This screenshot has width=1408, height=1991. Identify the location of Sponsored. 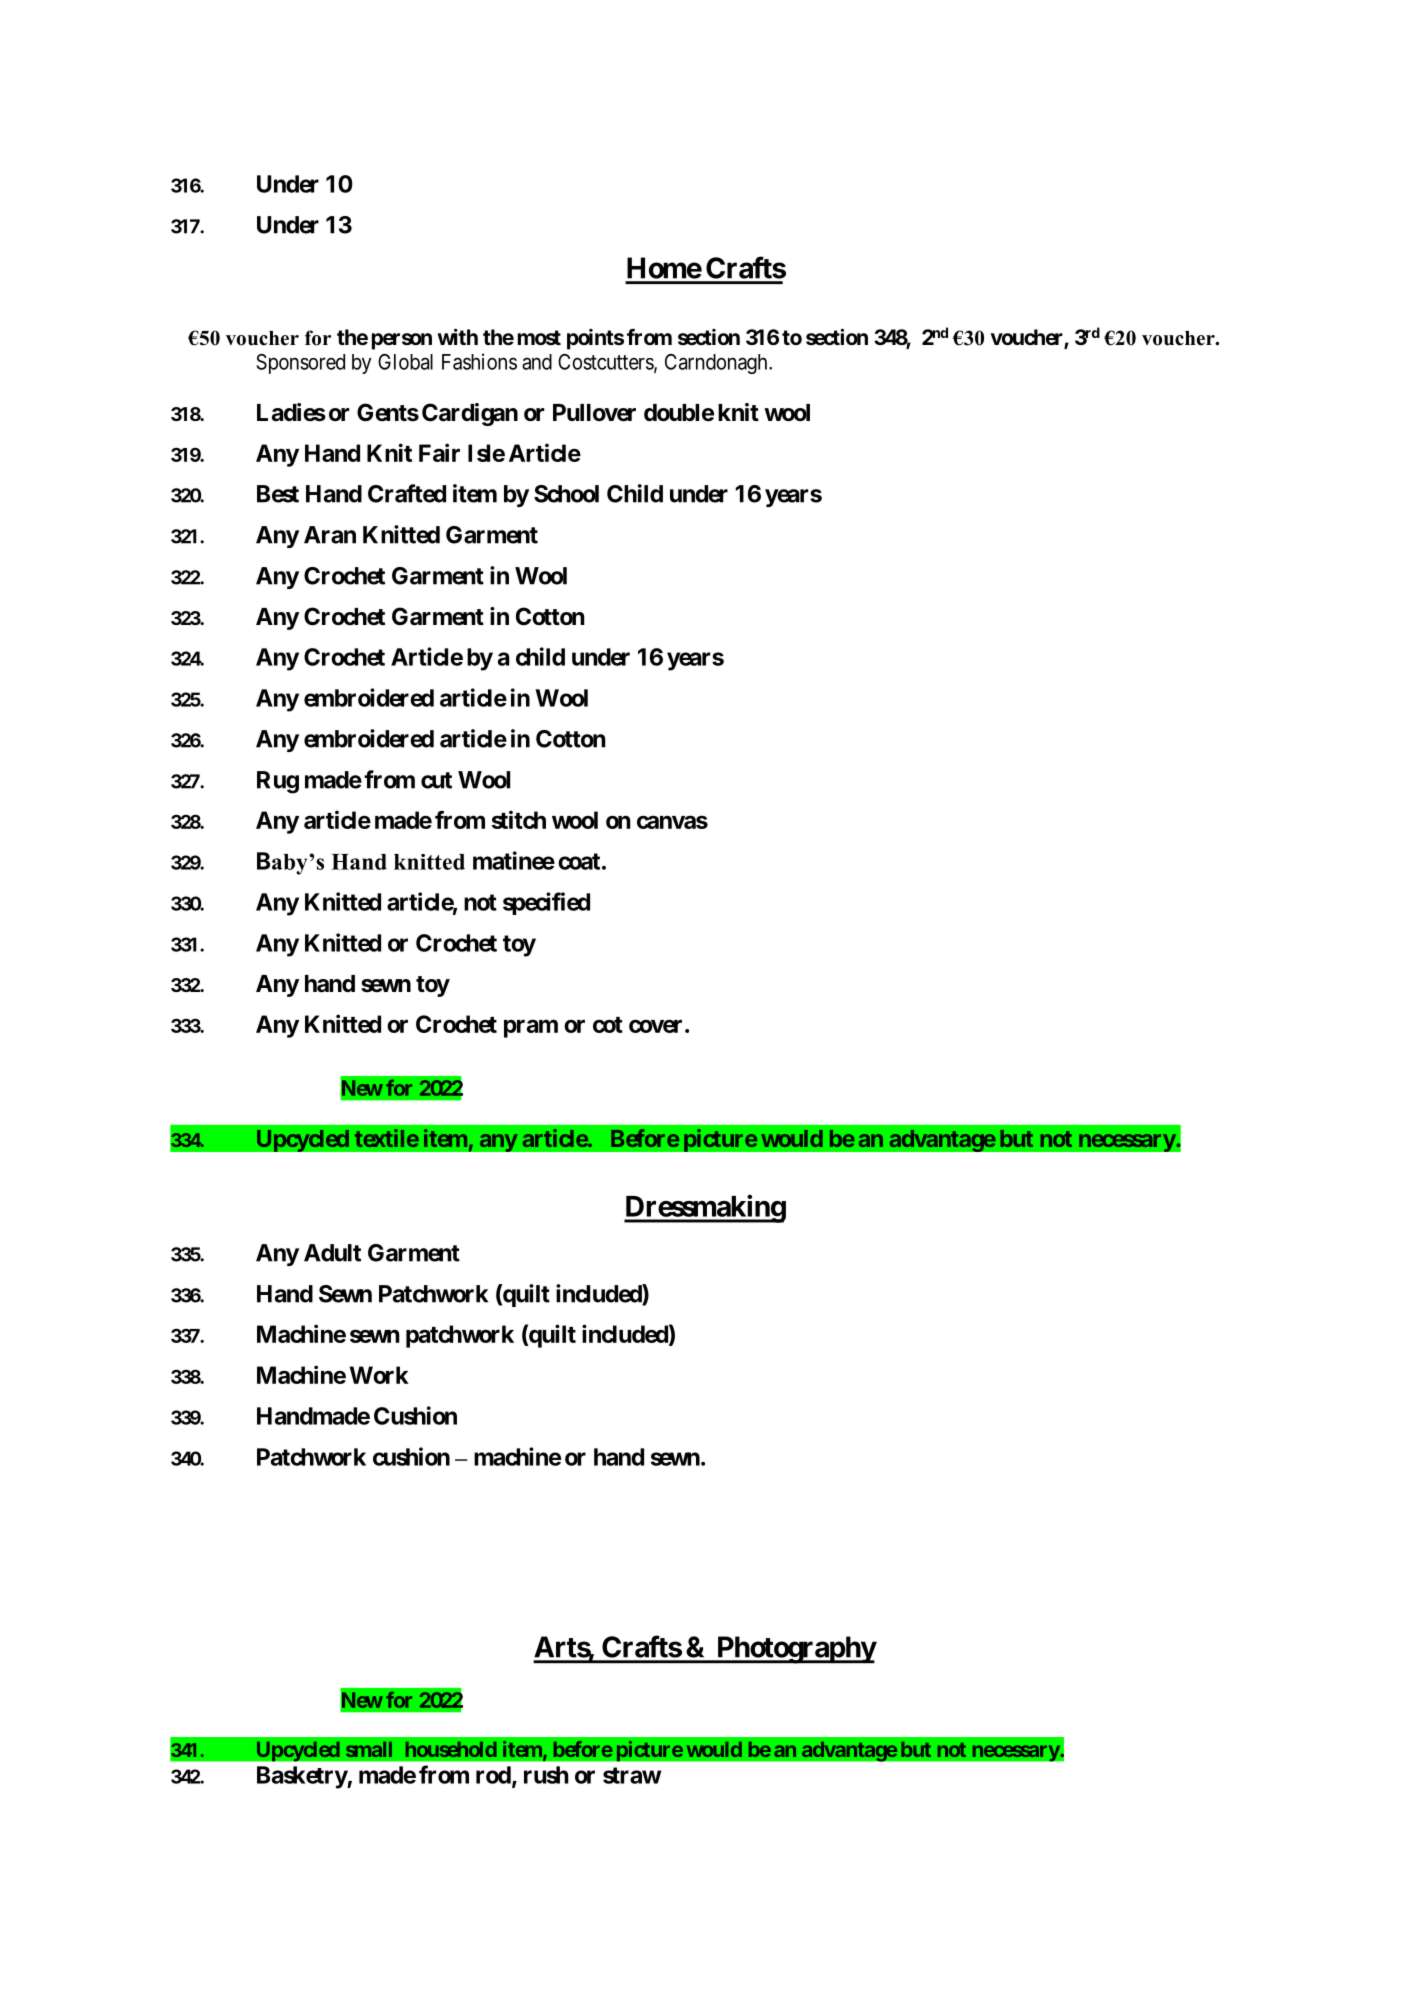
(300, 364).
